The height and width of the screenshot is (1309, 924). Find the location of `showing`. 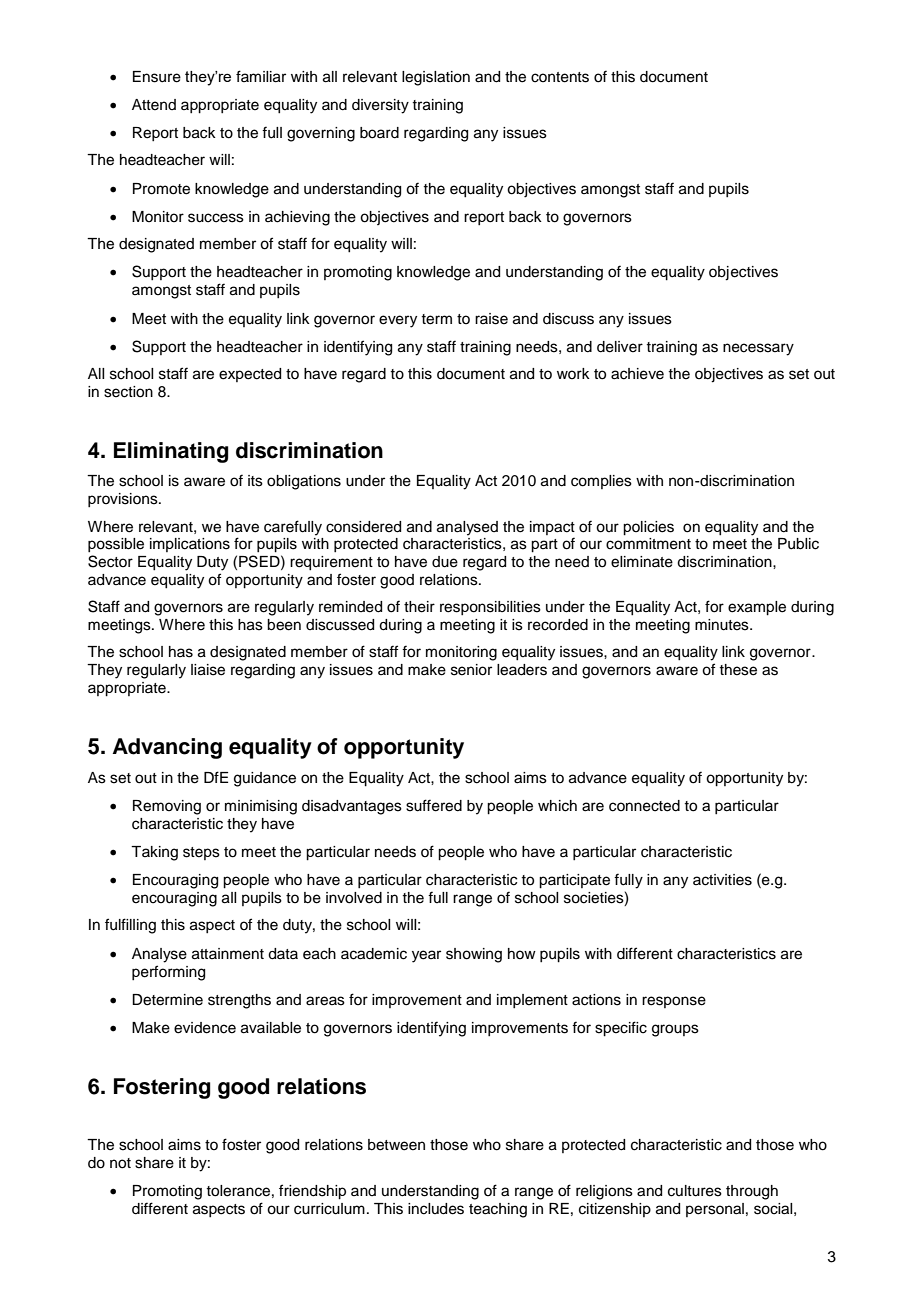

showing is located at coordinates (474, 955).
